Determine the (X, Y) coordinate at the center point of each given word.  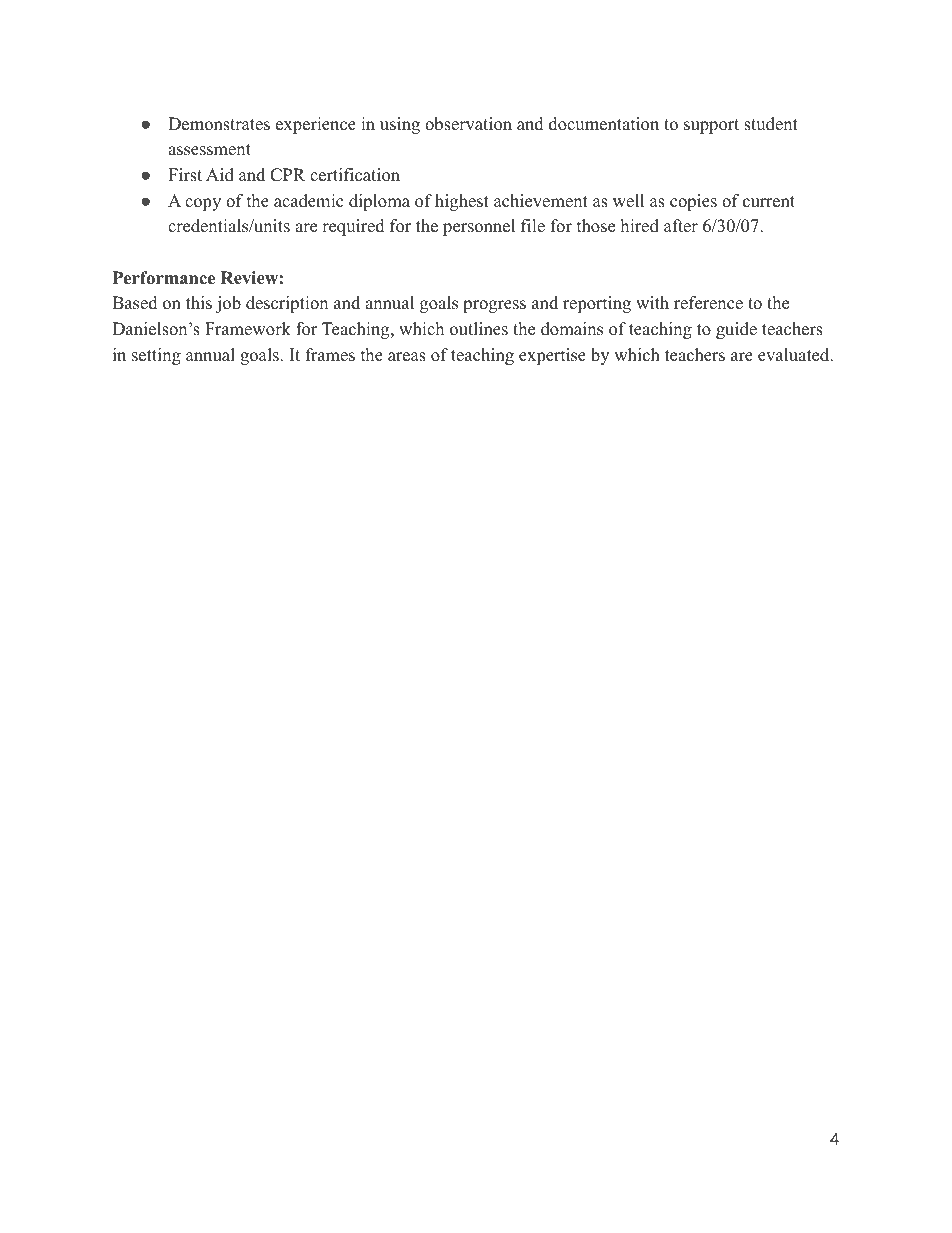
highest (462, 202)
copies (693, 202)
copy (203, 204)
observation (468, 124)
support (711, 126)
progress (494, 306)
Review (249, 278)
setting (156, 356)
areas (407, 357)
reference (708, 303)
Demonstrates (219, 124)
